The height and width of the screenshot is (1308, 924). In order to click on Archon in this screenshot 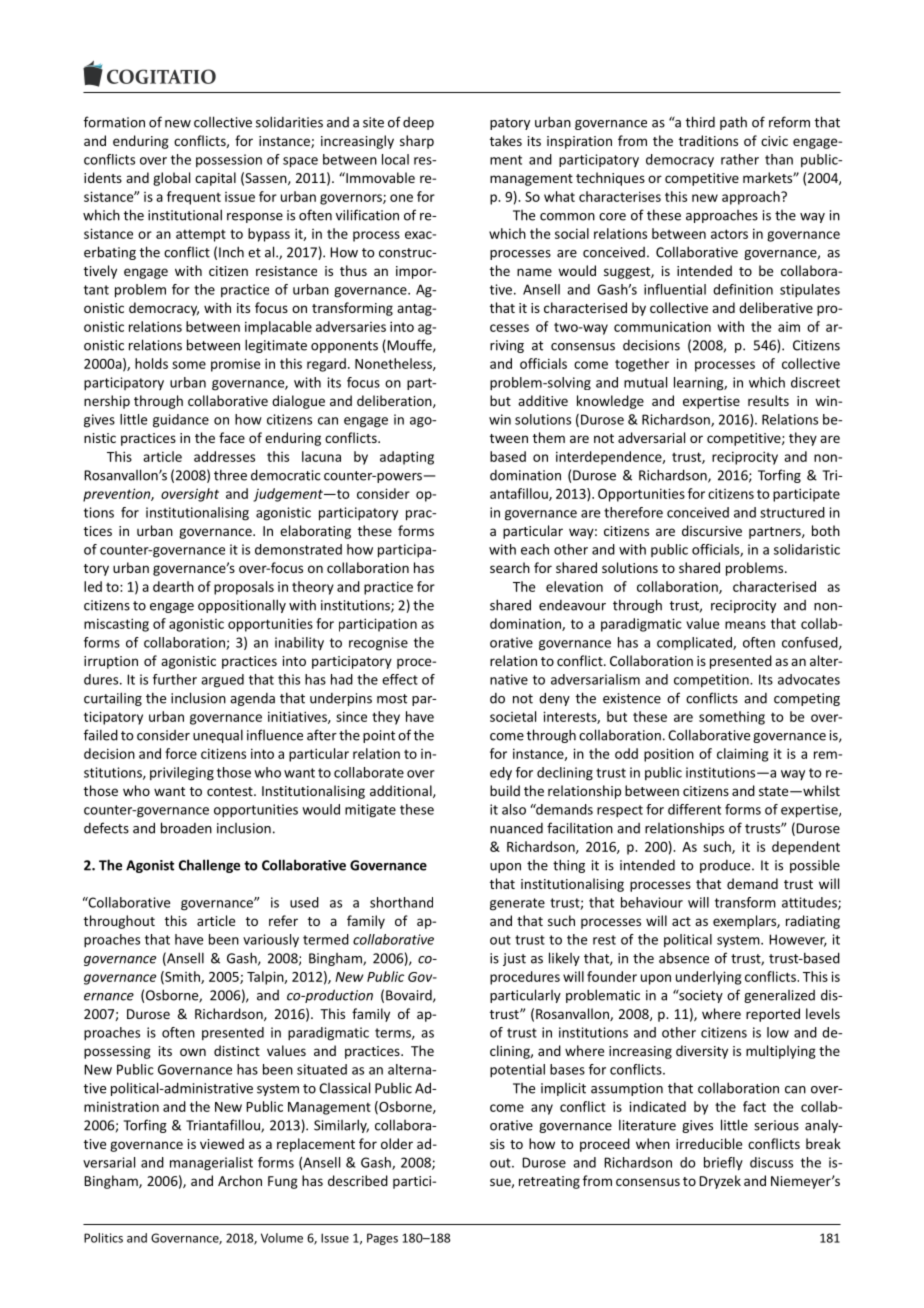, I will do `click(240, 1180)`.
